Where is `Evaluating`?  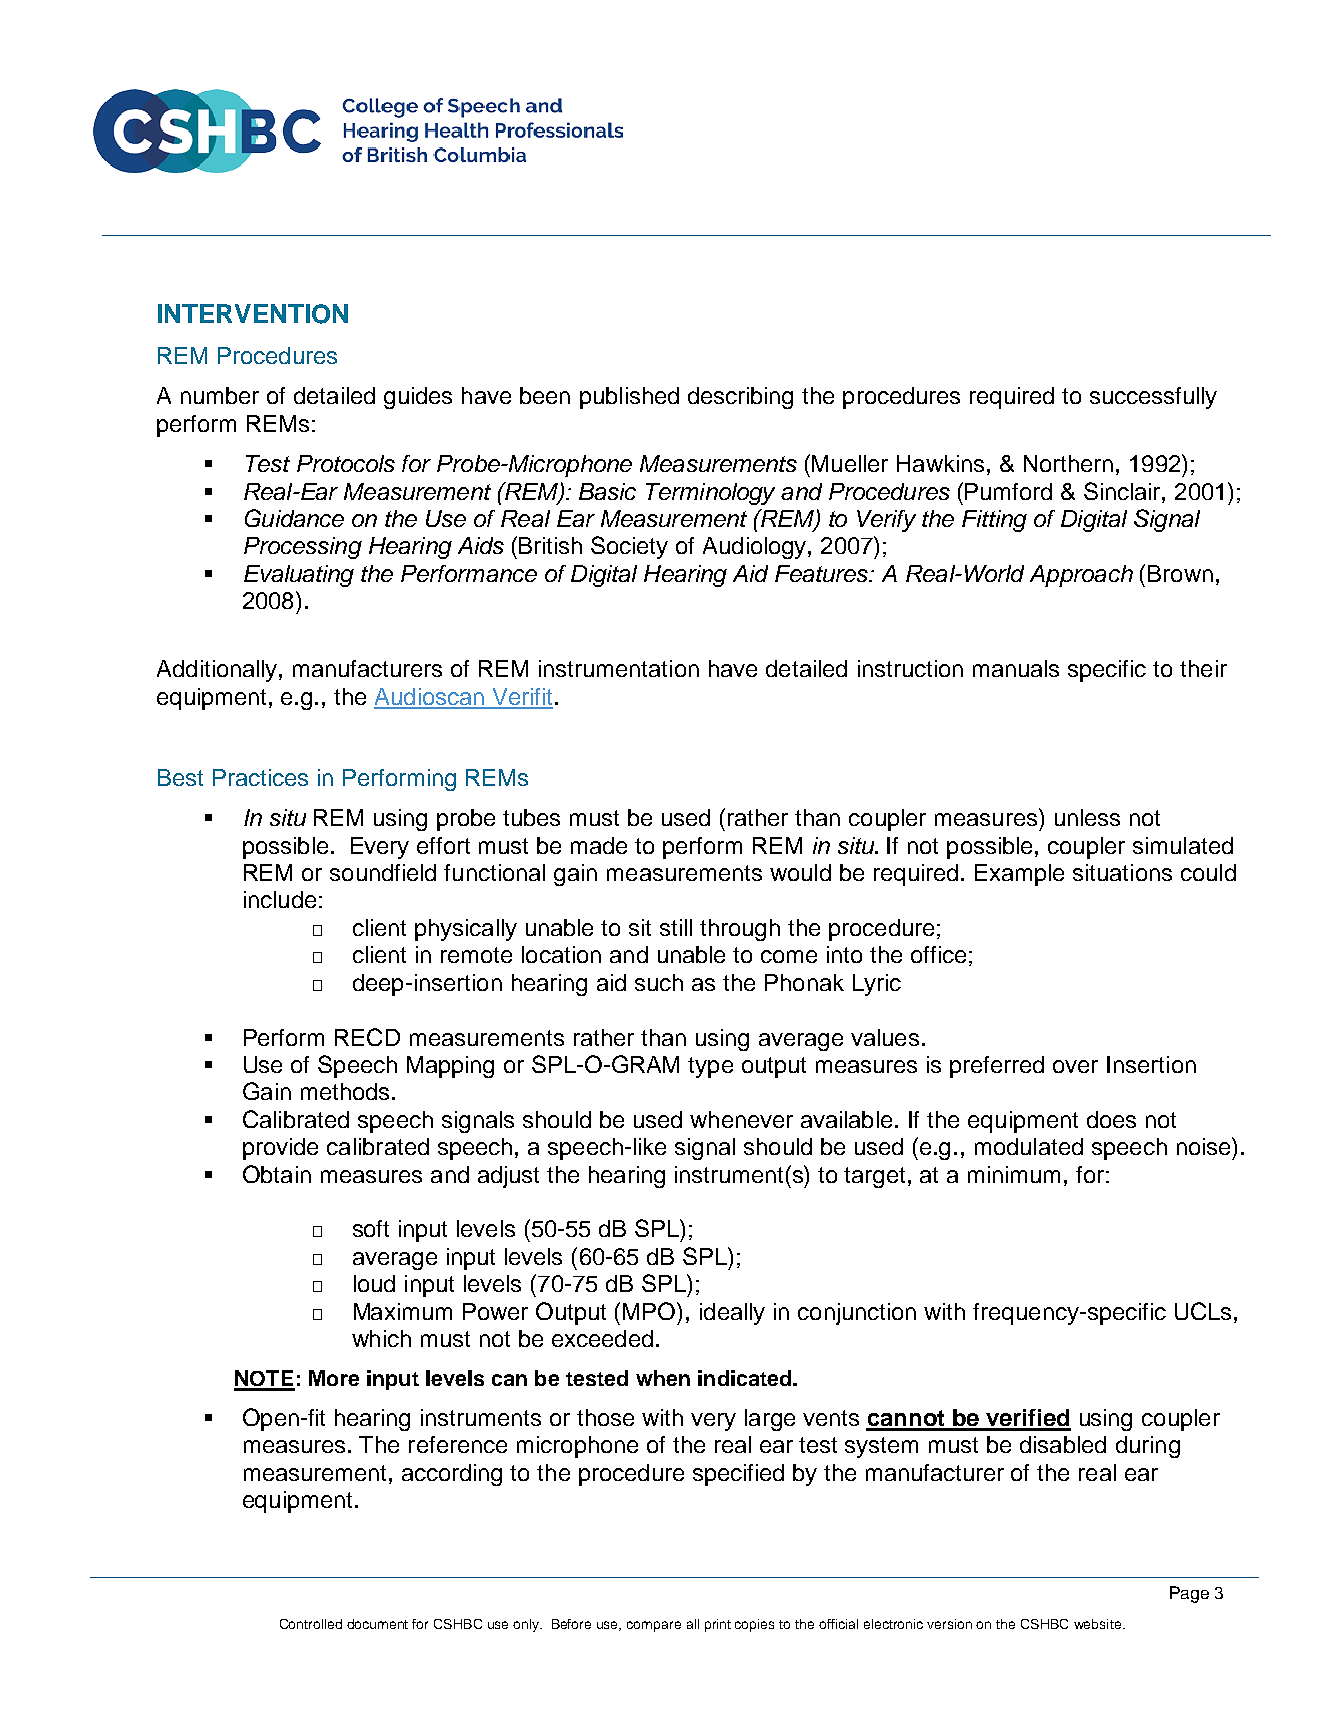
Evaluating is located at coordinates (299, 576).
